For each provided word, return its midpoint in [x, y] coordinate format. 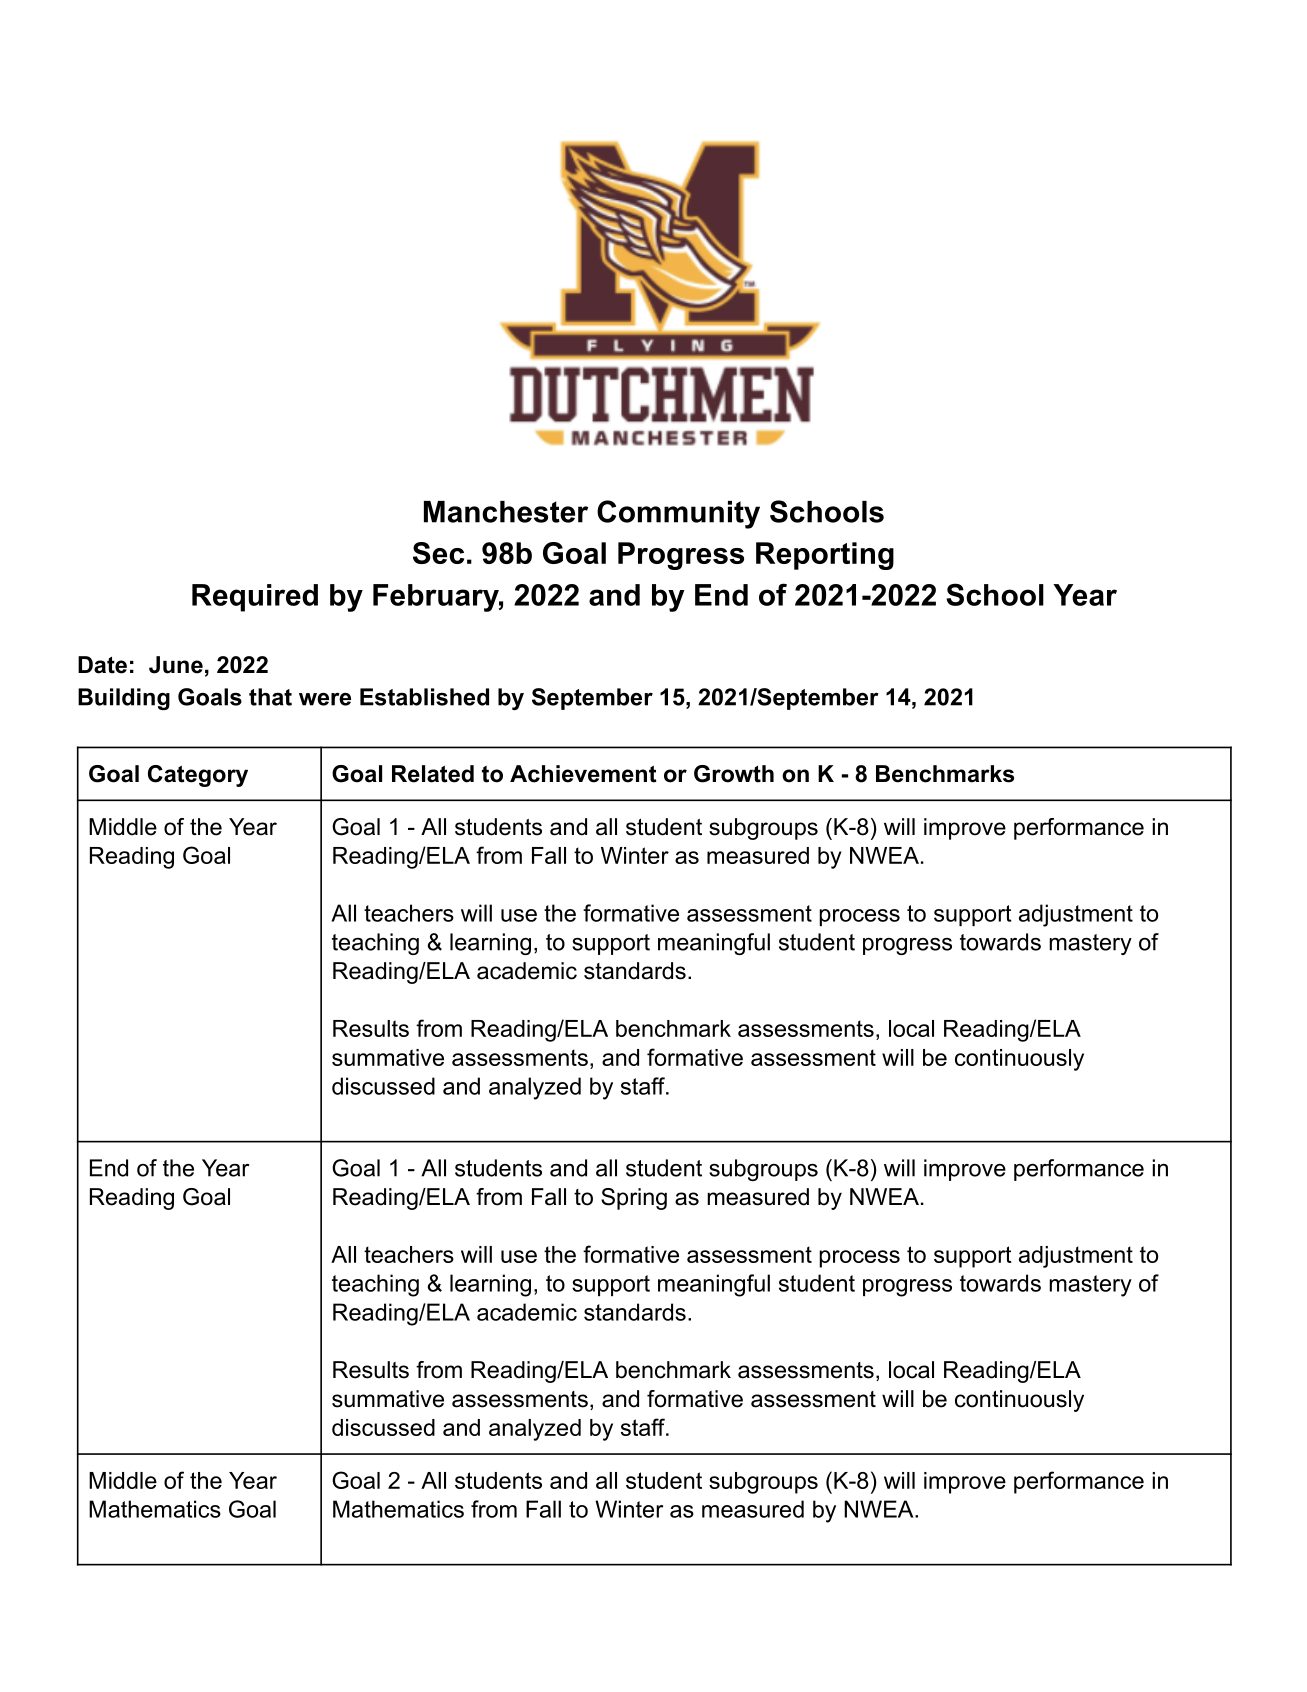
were [325, 699]
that [270, 697]
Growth [734, 774]
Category [198, 776]
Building [124, 699]
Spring [634, 1199]
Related [433, 774]
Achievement [583, 774]
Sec [438, 553]
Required [255, 598]
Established [424, 697]
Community [678, 514]
